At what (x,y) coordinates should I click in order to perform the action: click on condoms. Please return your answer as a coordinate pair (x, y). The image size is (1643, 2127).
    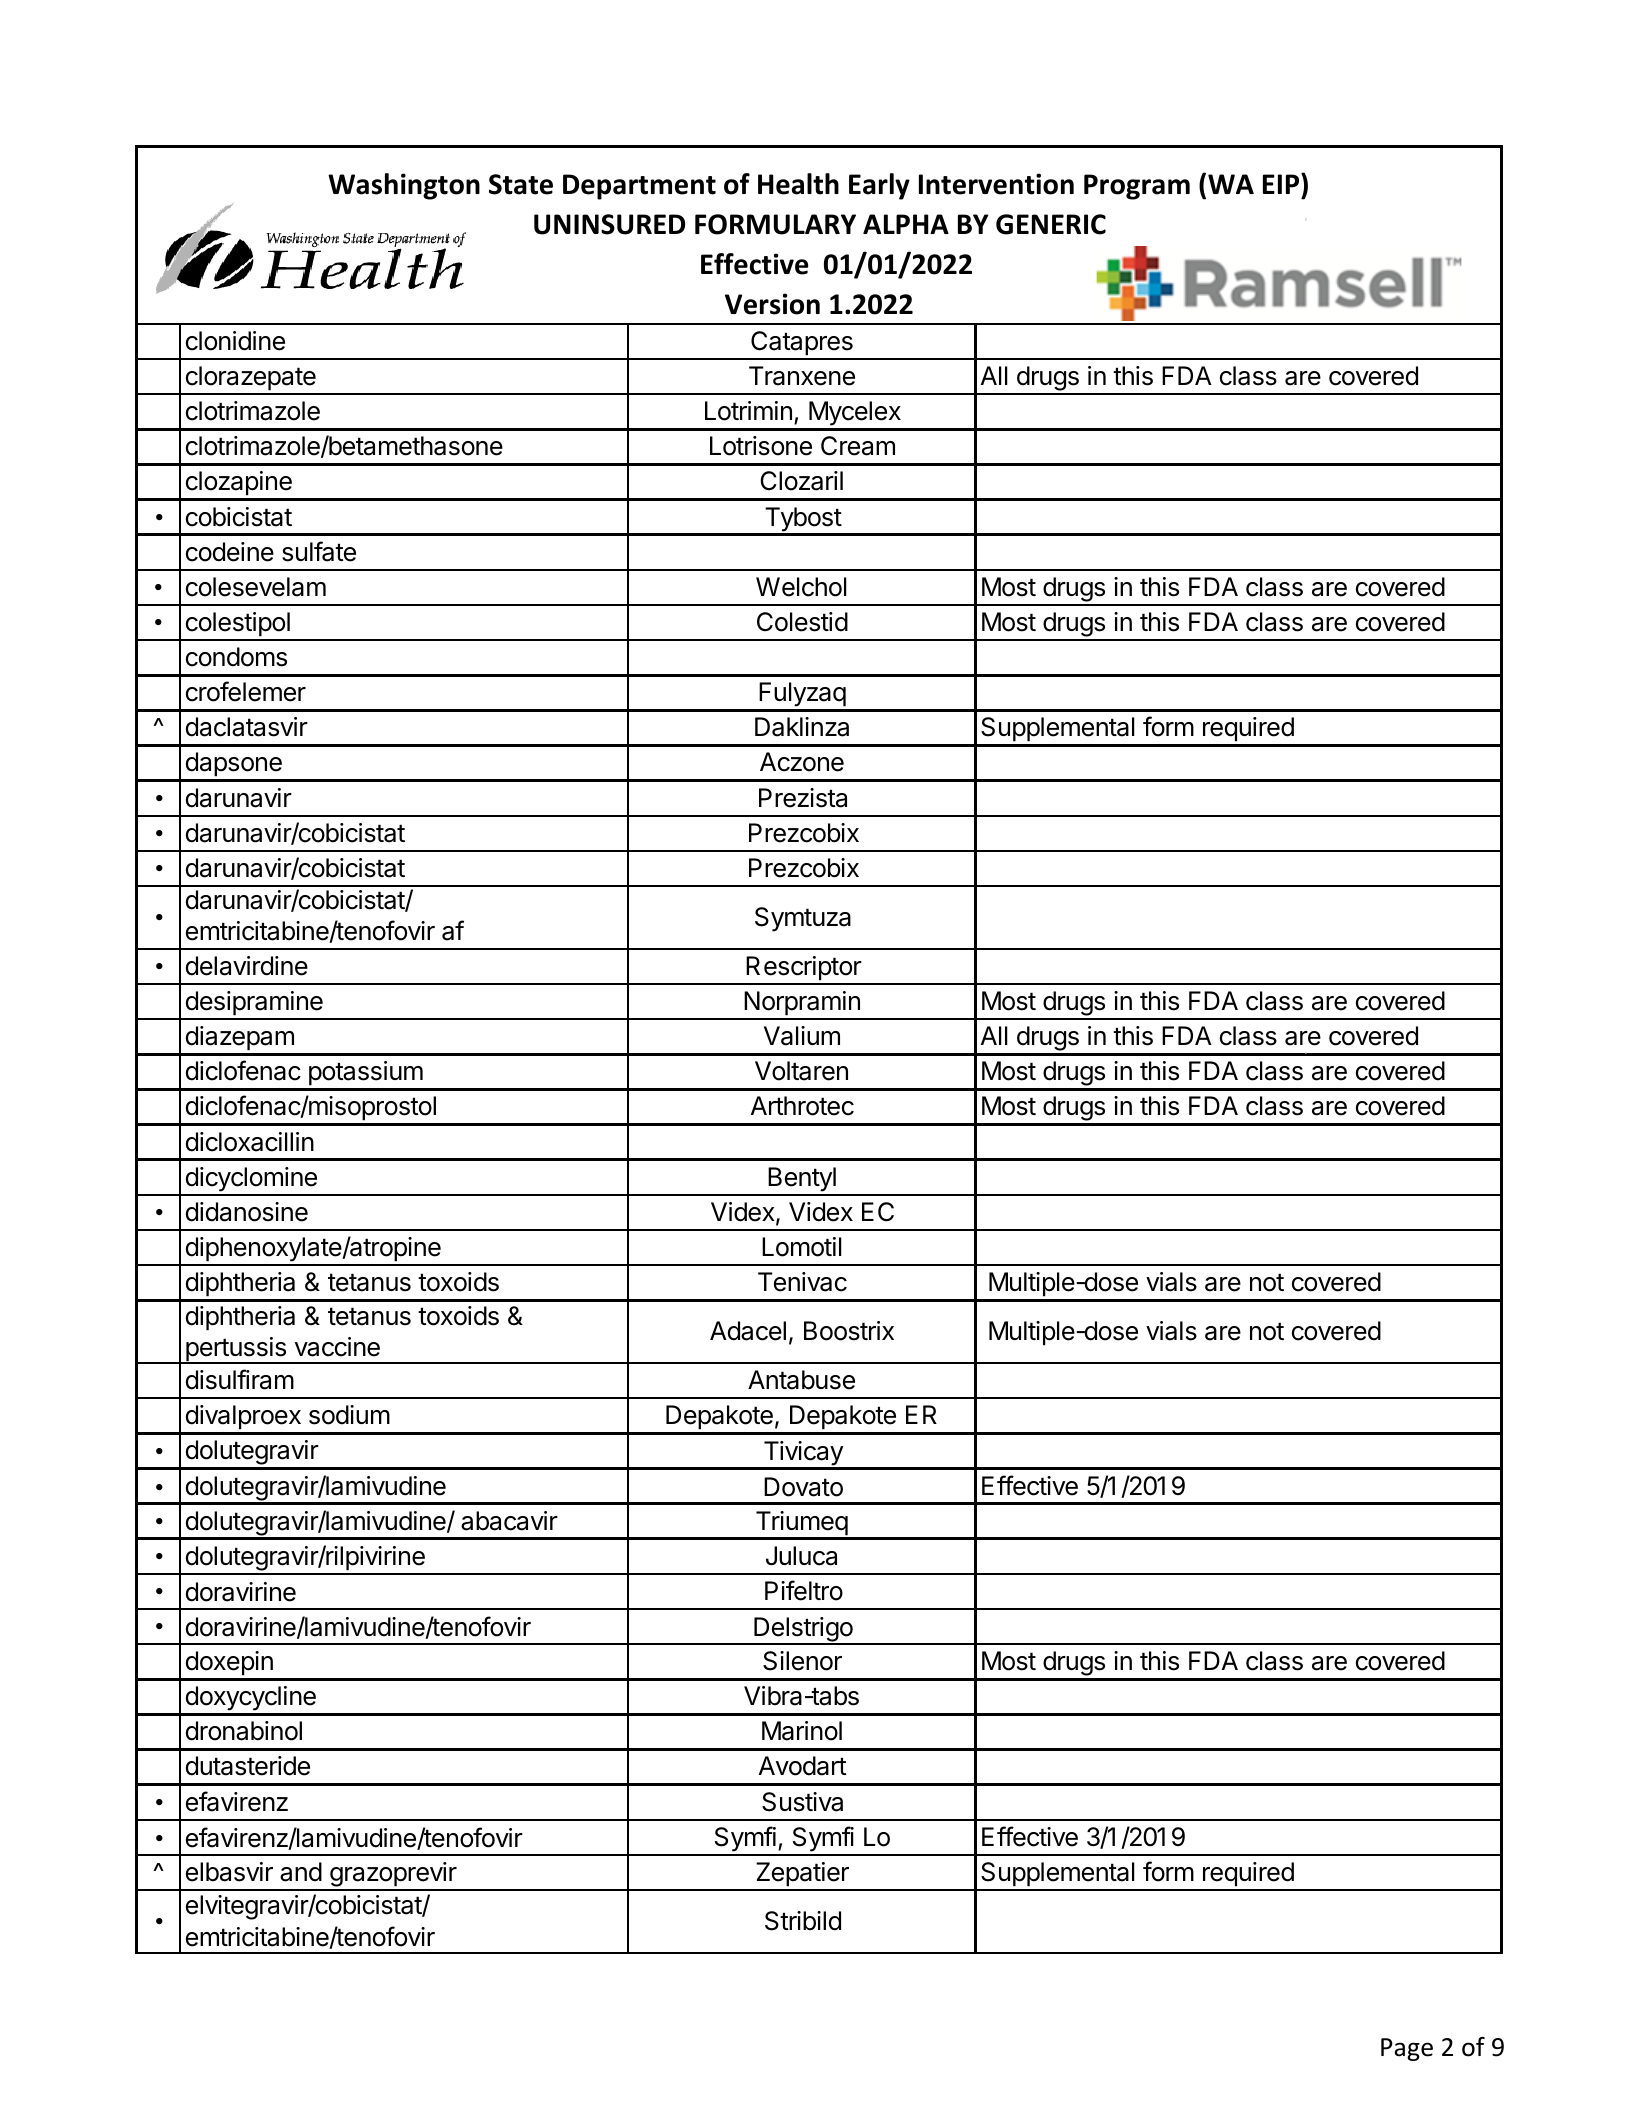
    Looking at the image, I should click on (236, 657).
